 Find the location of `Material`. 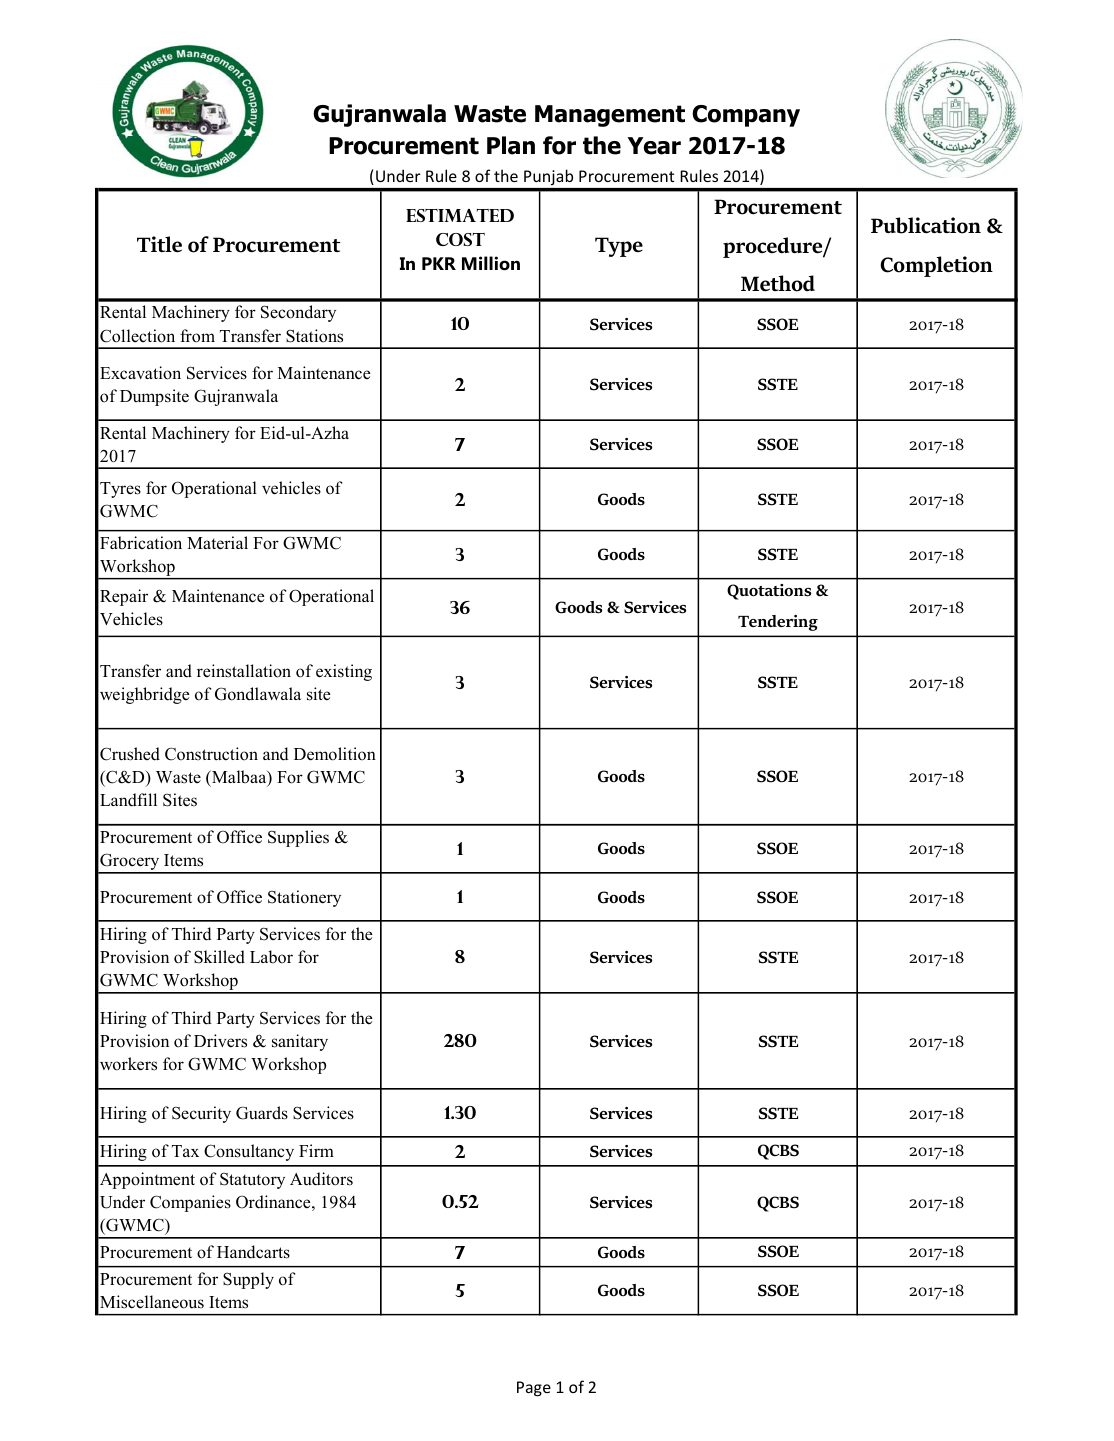

Material is located at coordinates (217, 543).
